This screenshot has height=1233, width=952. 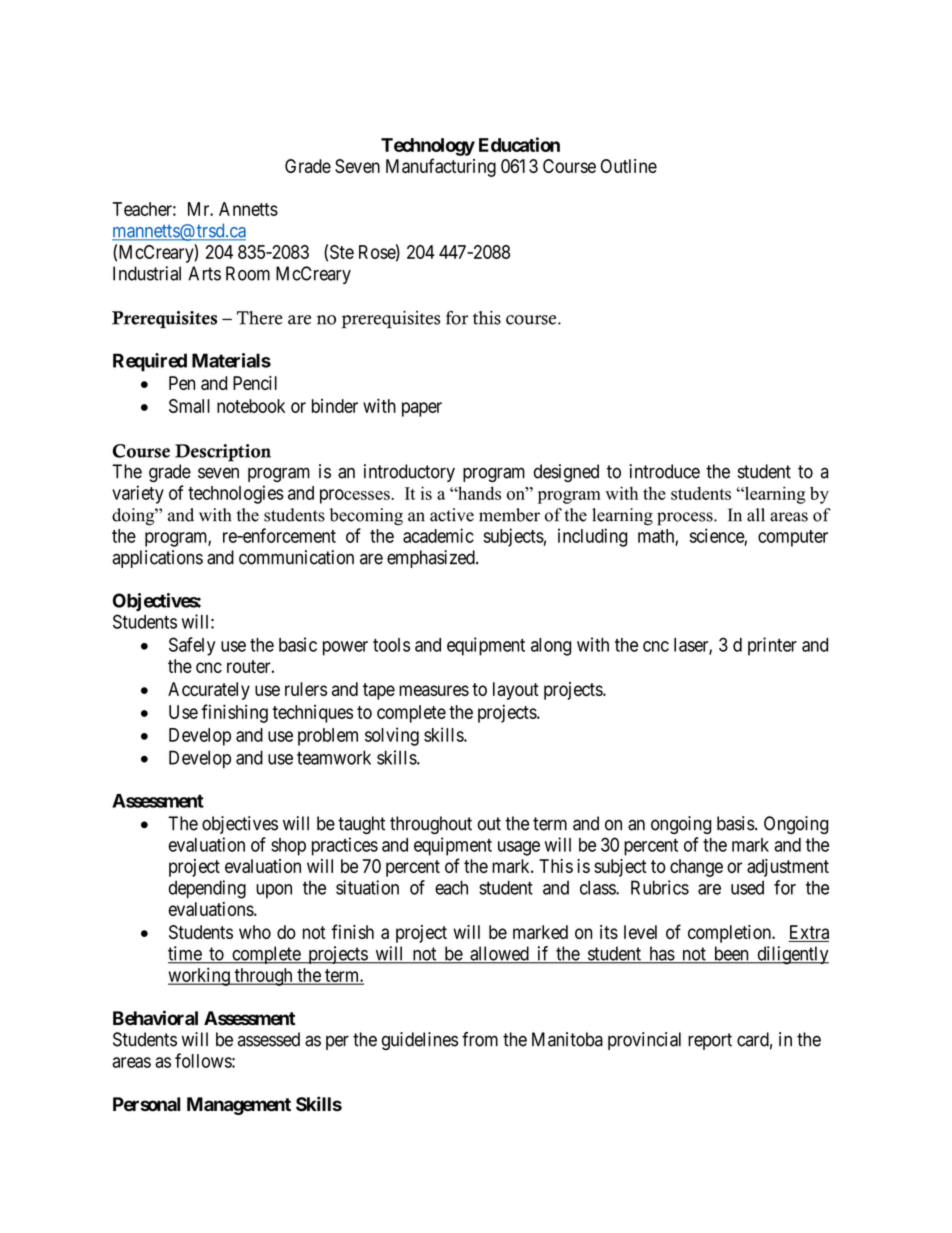 What do you see at coordinates (441, 167) in the screenshot?
I see `Manufacturing` at bounding box center [441, 167].
